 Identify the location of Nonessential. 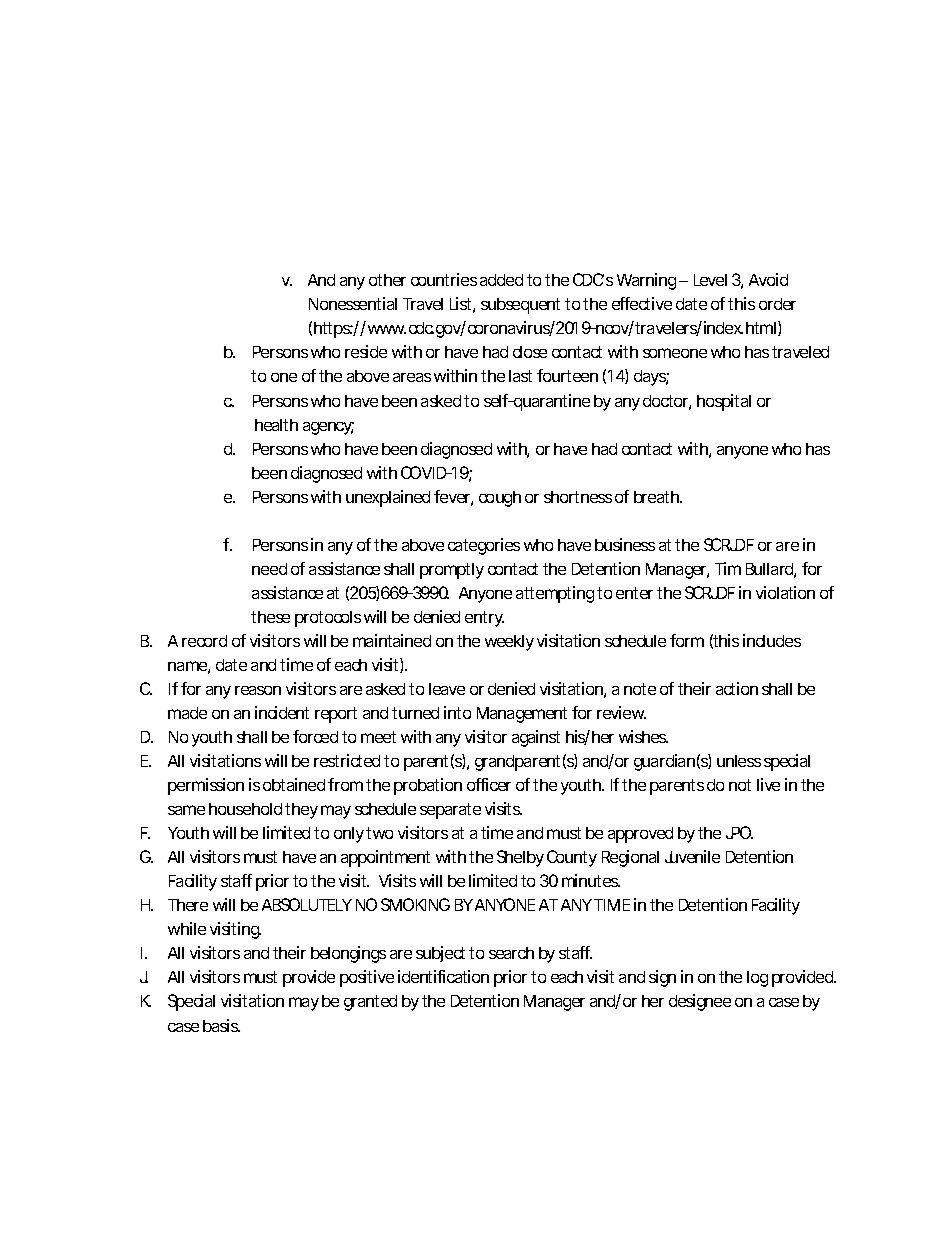
(353, 303).
